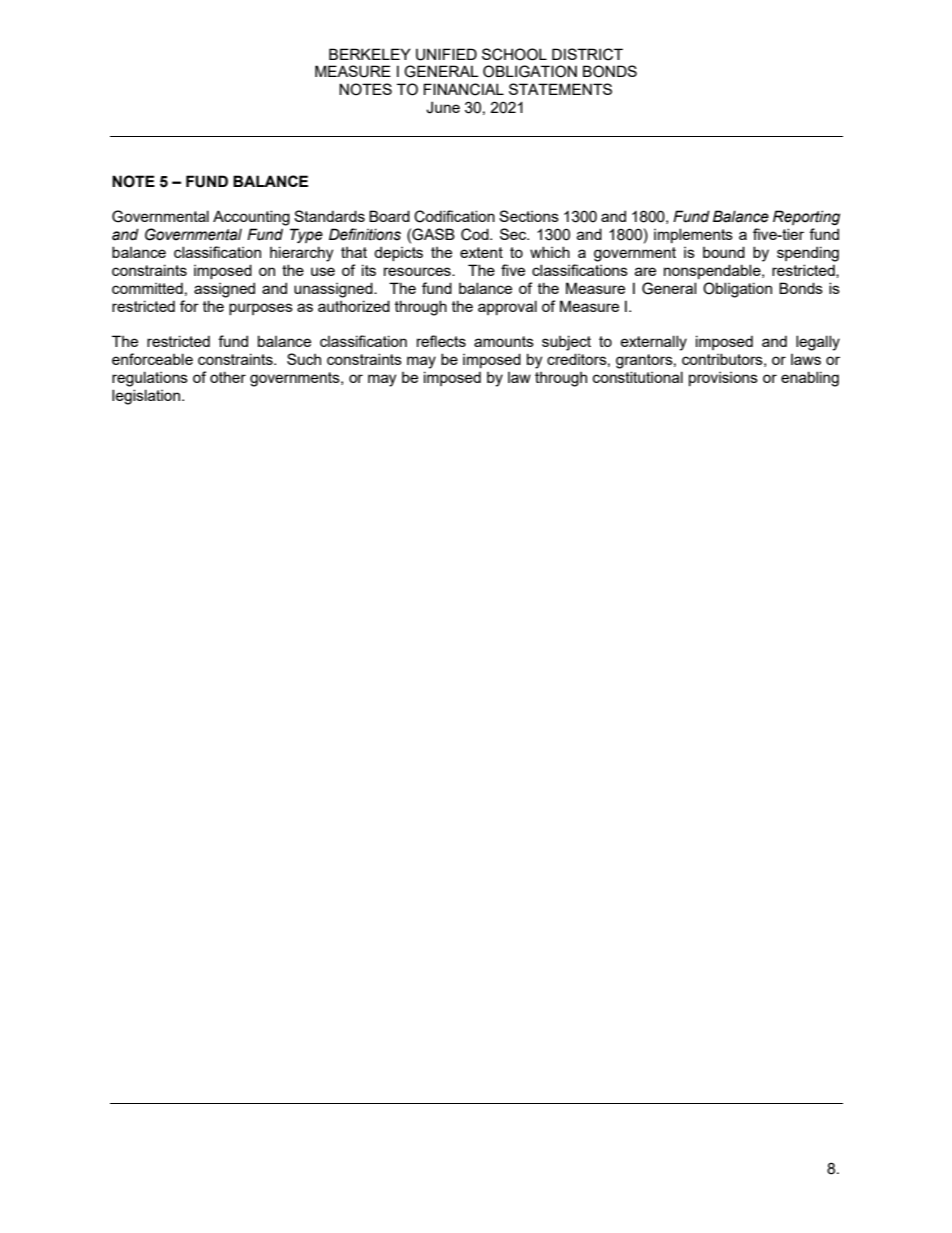  Describe the element at coordinates (560, 89) in the image. I see `STATEMENTS` at that location.
